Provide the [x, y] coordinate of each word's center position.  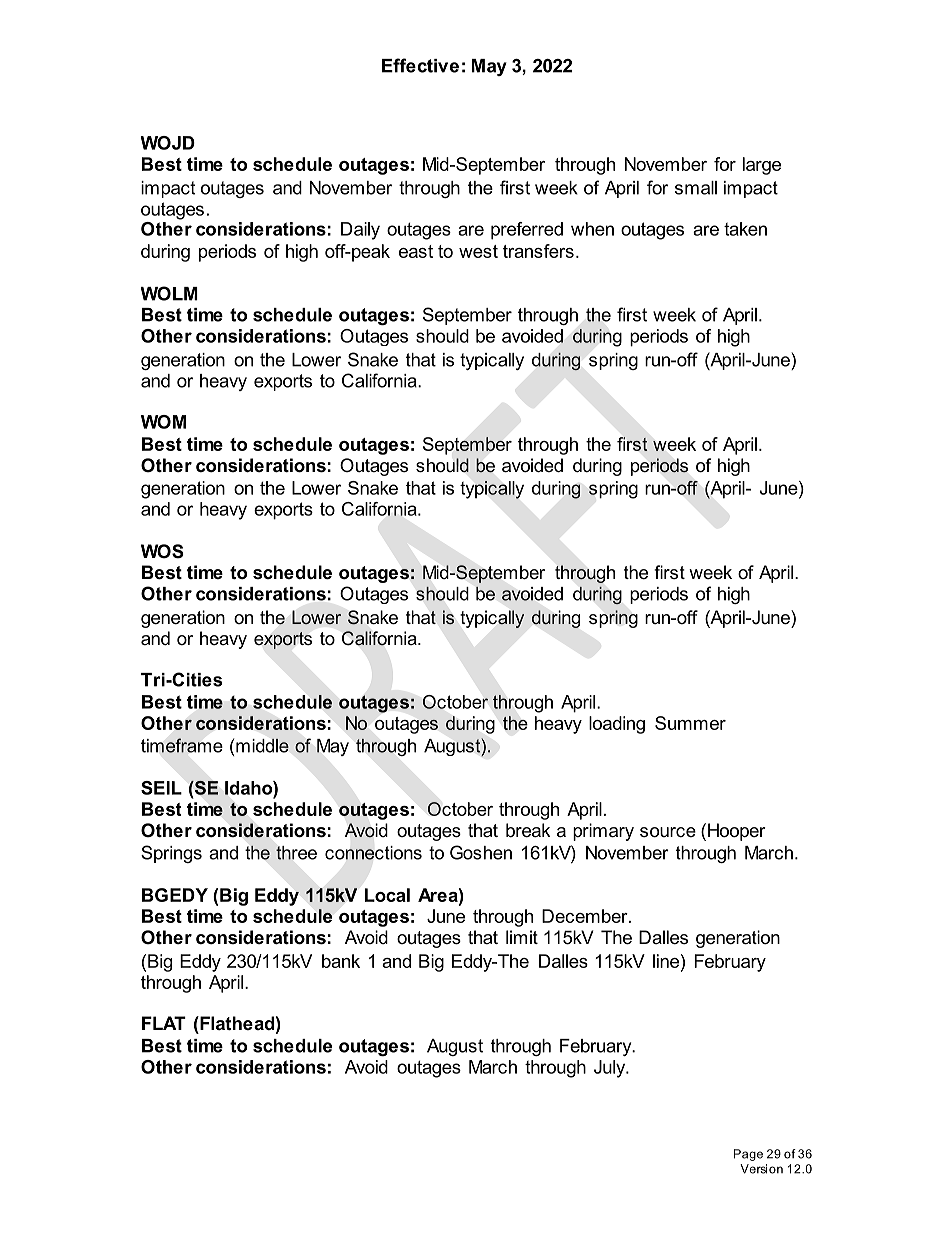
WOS [162, 551]
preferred [527, 231]
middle [262, 745]
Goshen [481, 852]
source [668, 832]
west [478, 251]
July [611, 1069]
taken [745, 229]
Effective [420, 65]
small [696, 188]
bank [341, 961]
